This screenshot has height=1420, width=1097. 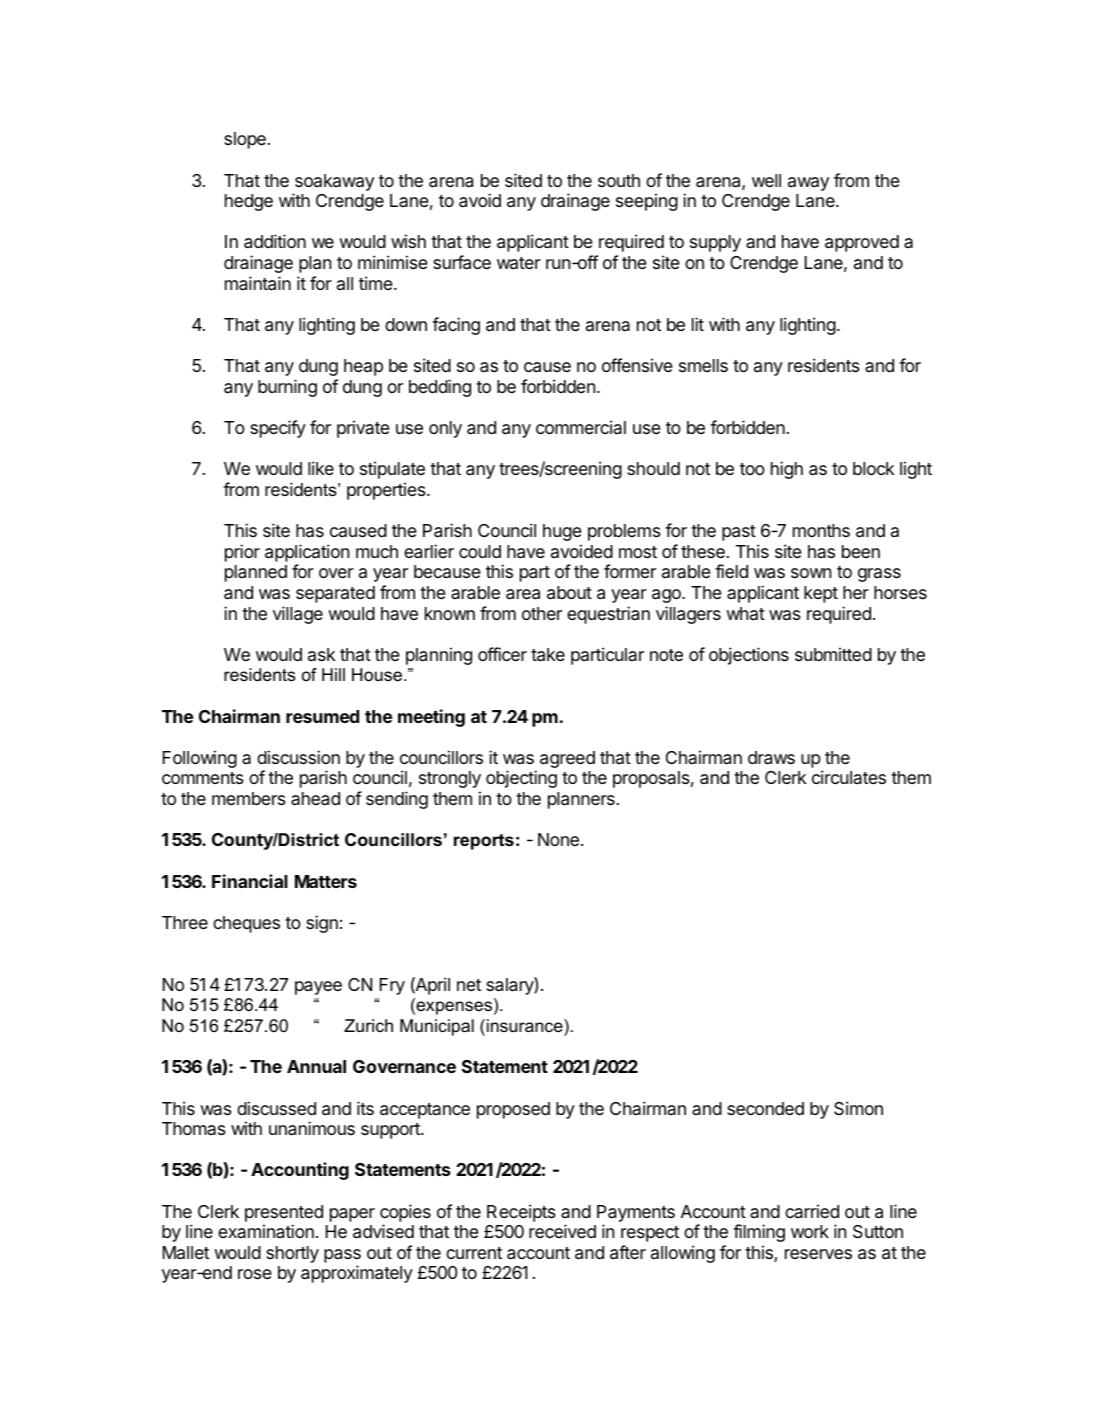 What do you see at coordinates (526, 1026) in the screenshot?
I see `insurance` at bounding box center [526, 1026].
